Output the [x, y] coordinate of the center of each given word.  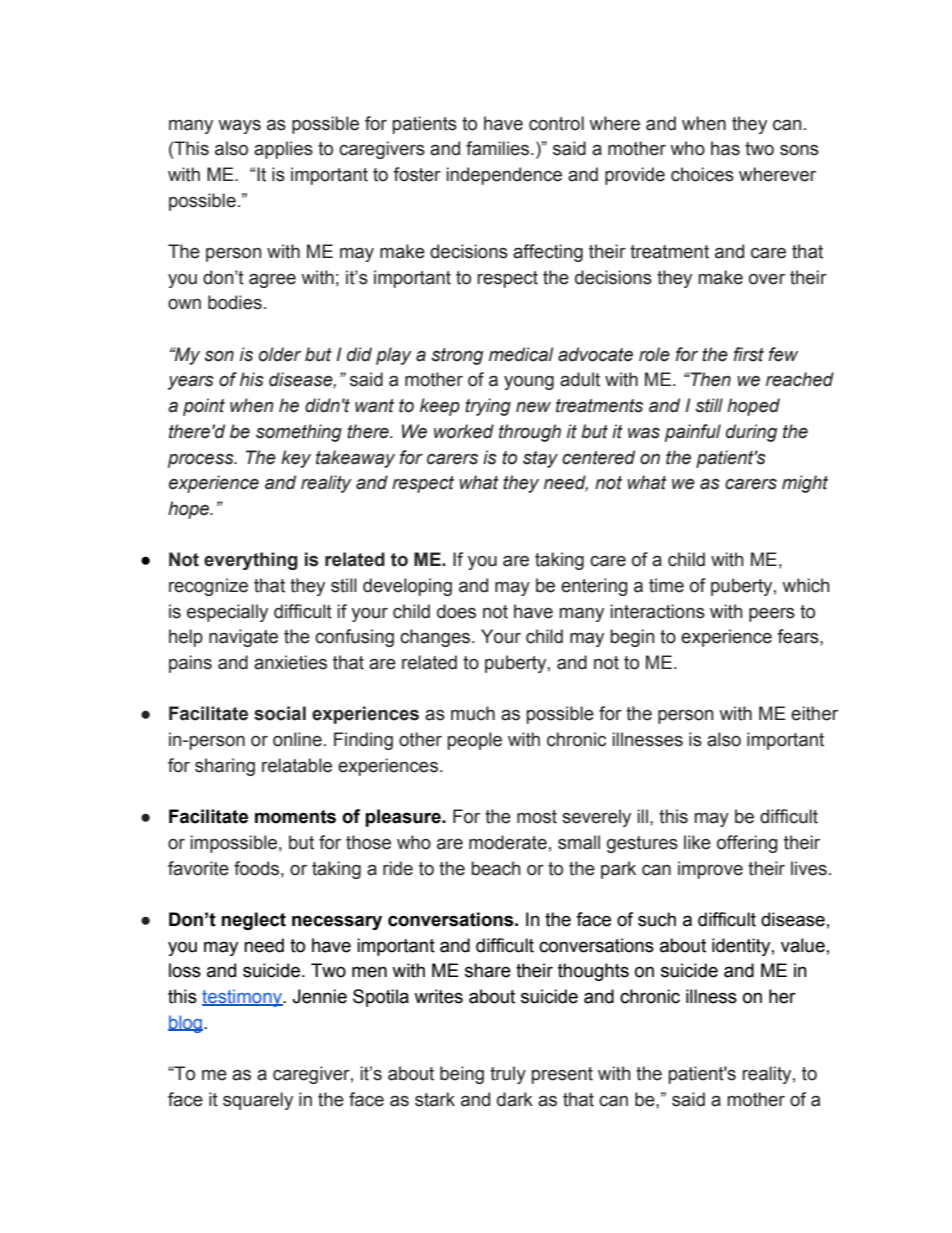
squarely [258, 1101]
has [725, 148]
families [499, 148]
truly [508, 1075]
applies [283, 150]
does [456, 611]
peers [772, 615]
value [803, 945]
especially [227, 613]
